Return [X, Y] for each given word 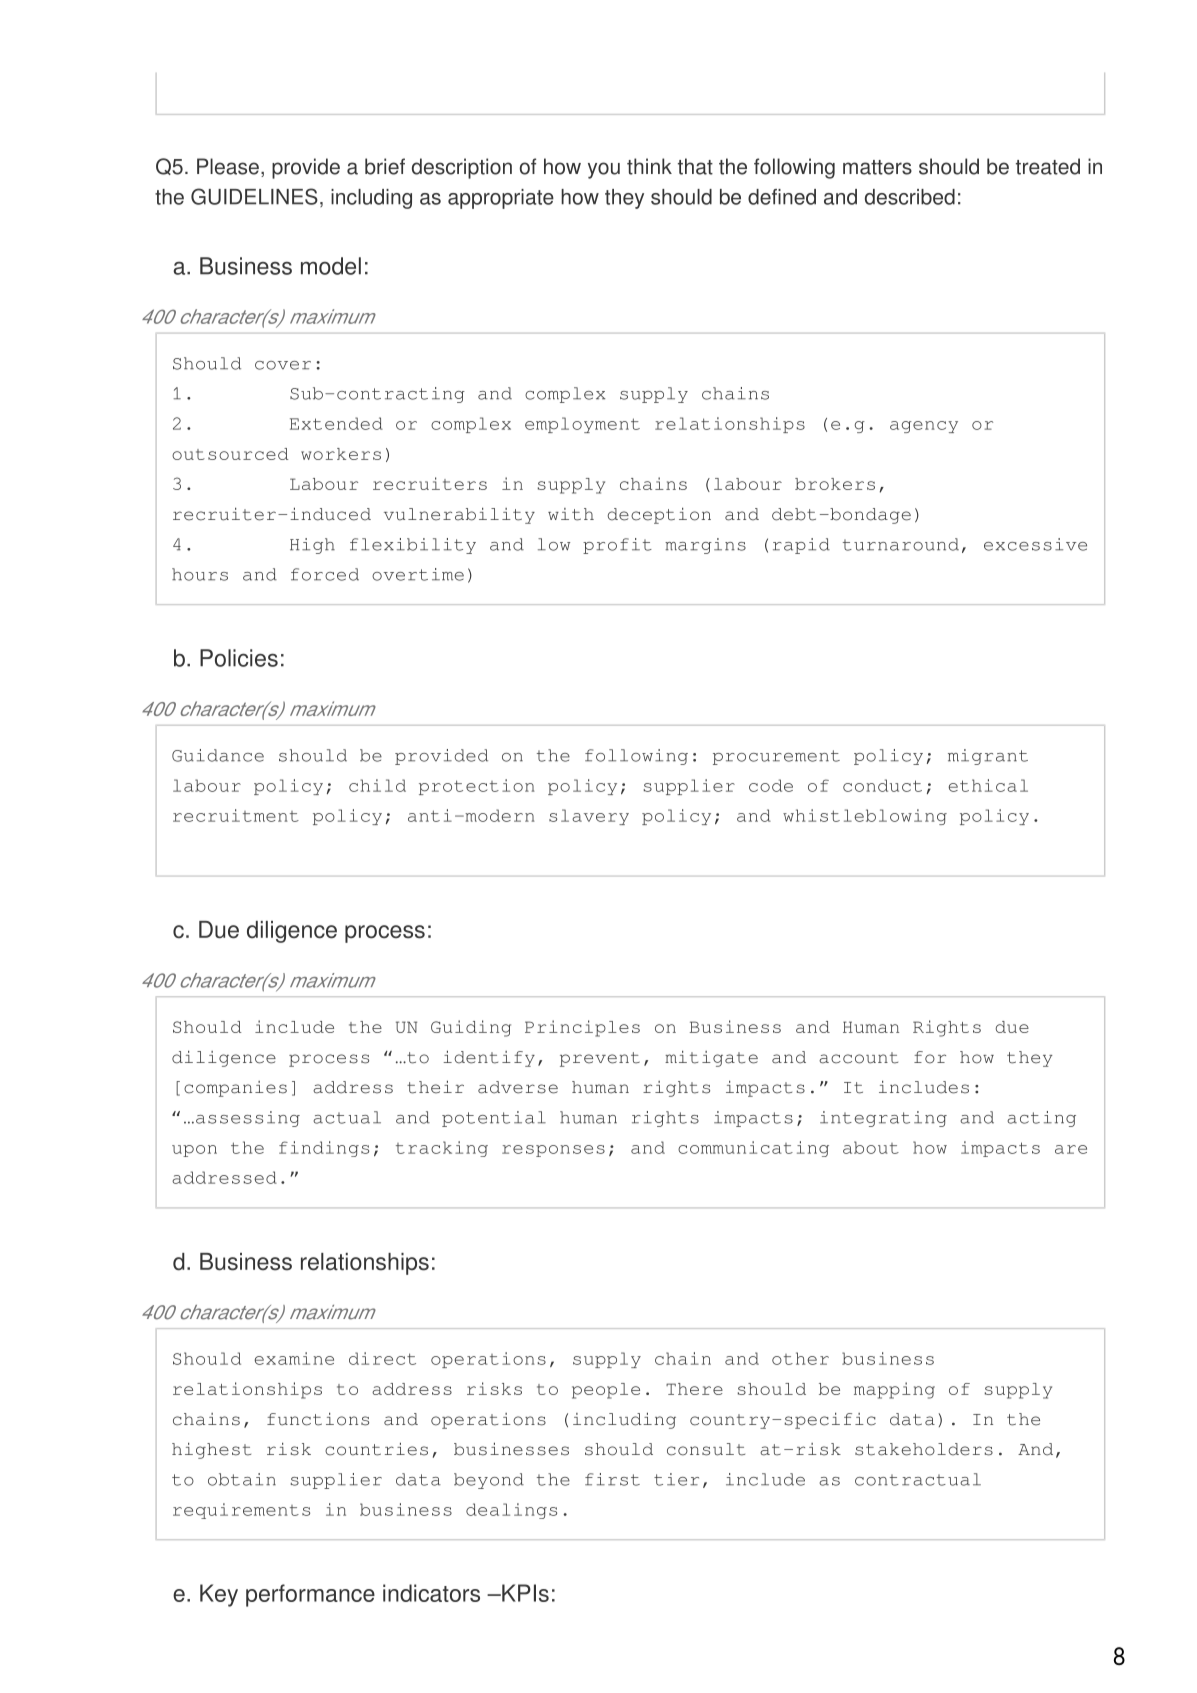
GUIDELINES [254, 196]
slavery [589, 817]
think [649, 166]
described [910, 197]
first [612, 1479]
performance [310, 1595]
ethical [988, 785]
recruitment [236, 815]
